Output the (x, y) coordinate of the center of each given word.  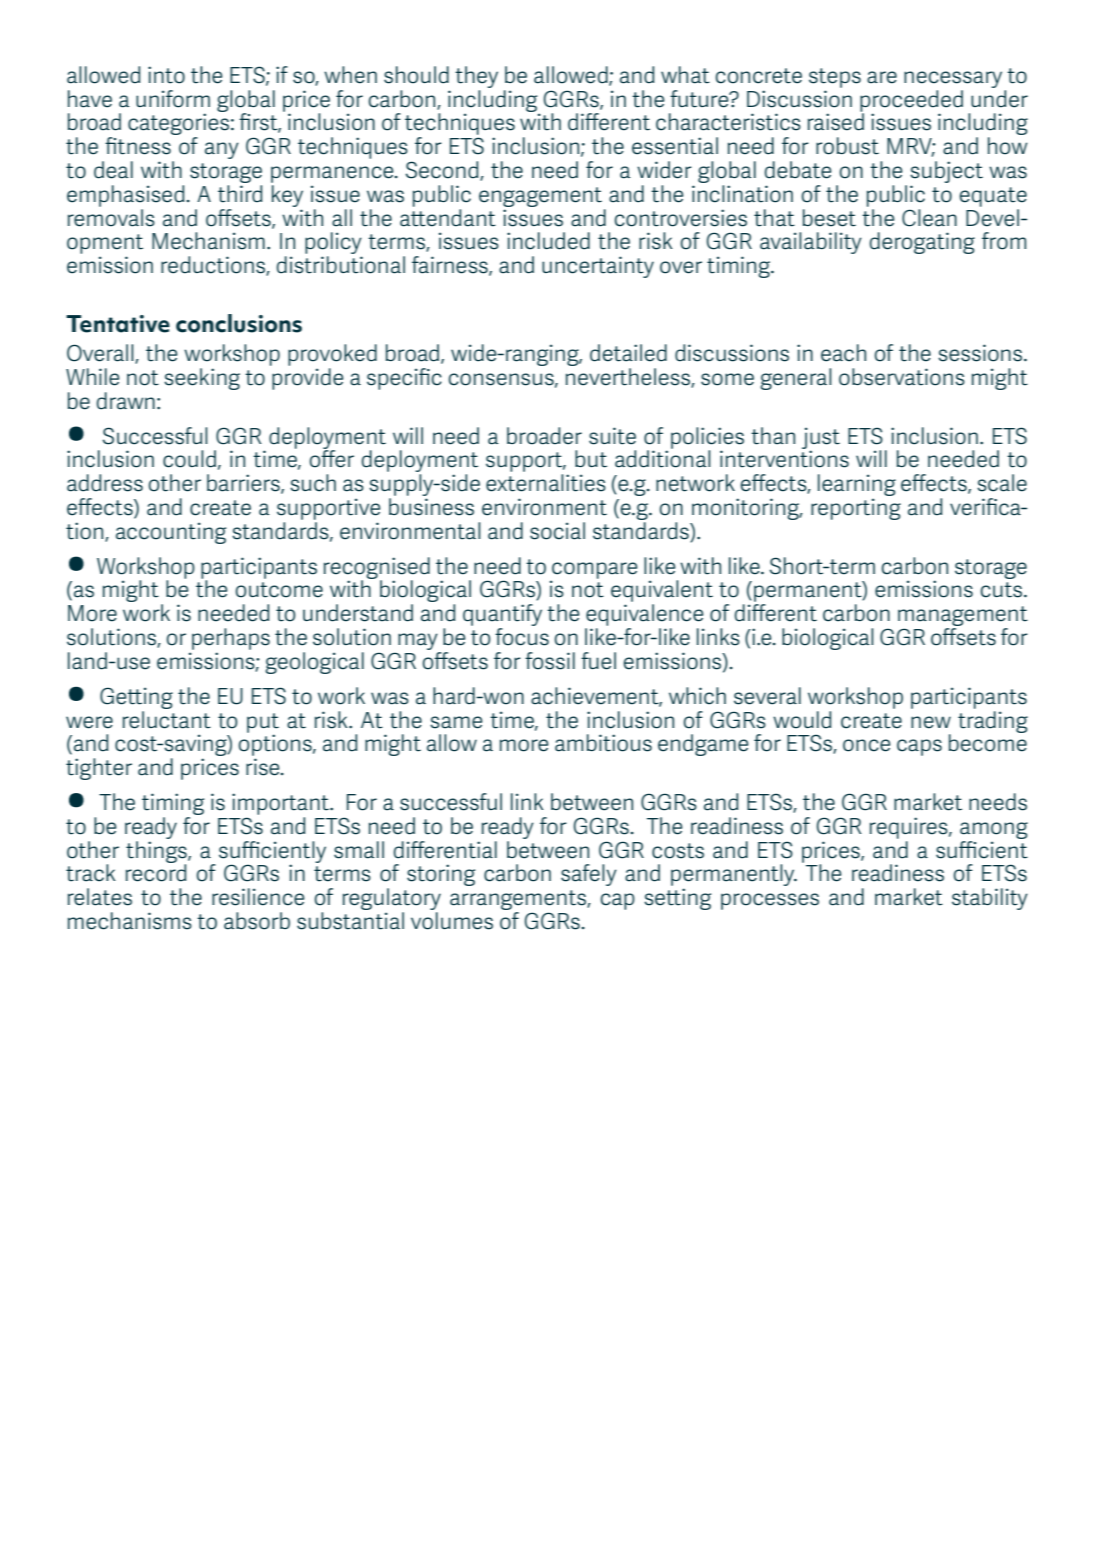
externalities (546, 483)
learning (857, 486)
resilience (258, 897)
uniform (173, 99)
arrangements (519, 901)
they (476, 77)
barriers (244, 484)
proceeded (911, 102)
